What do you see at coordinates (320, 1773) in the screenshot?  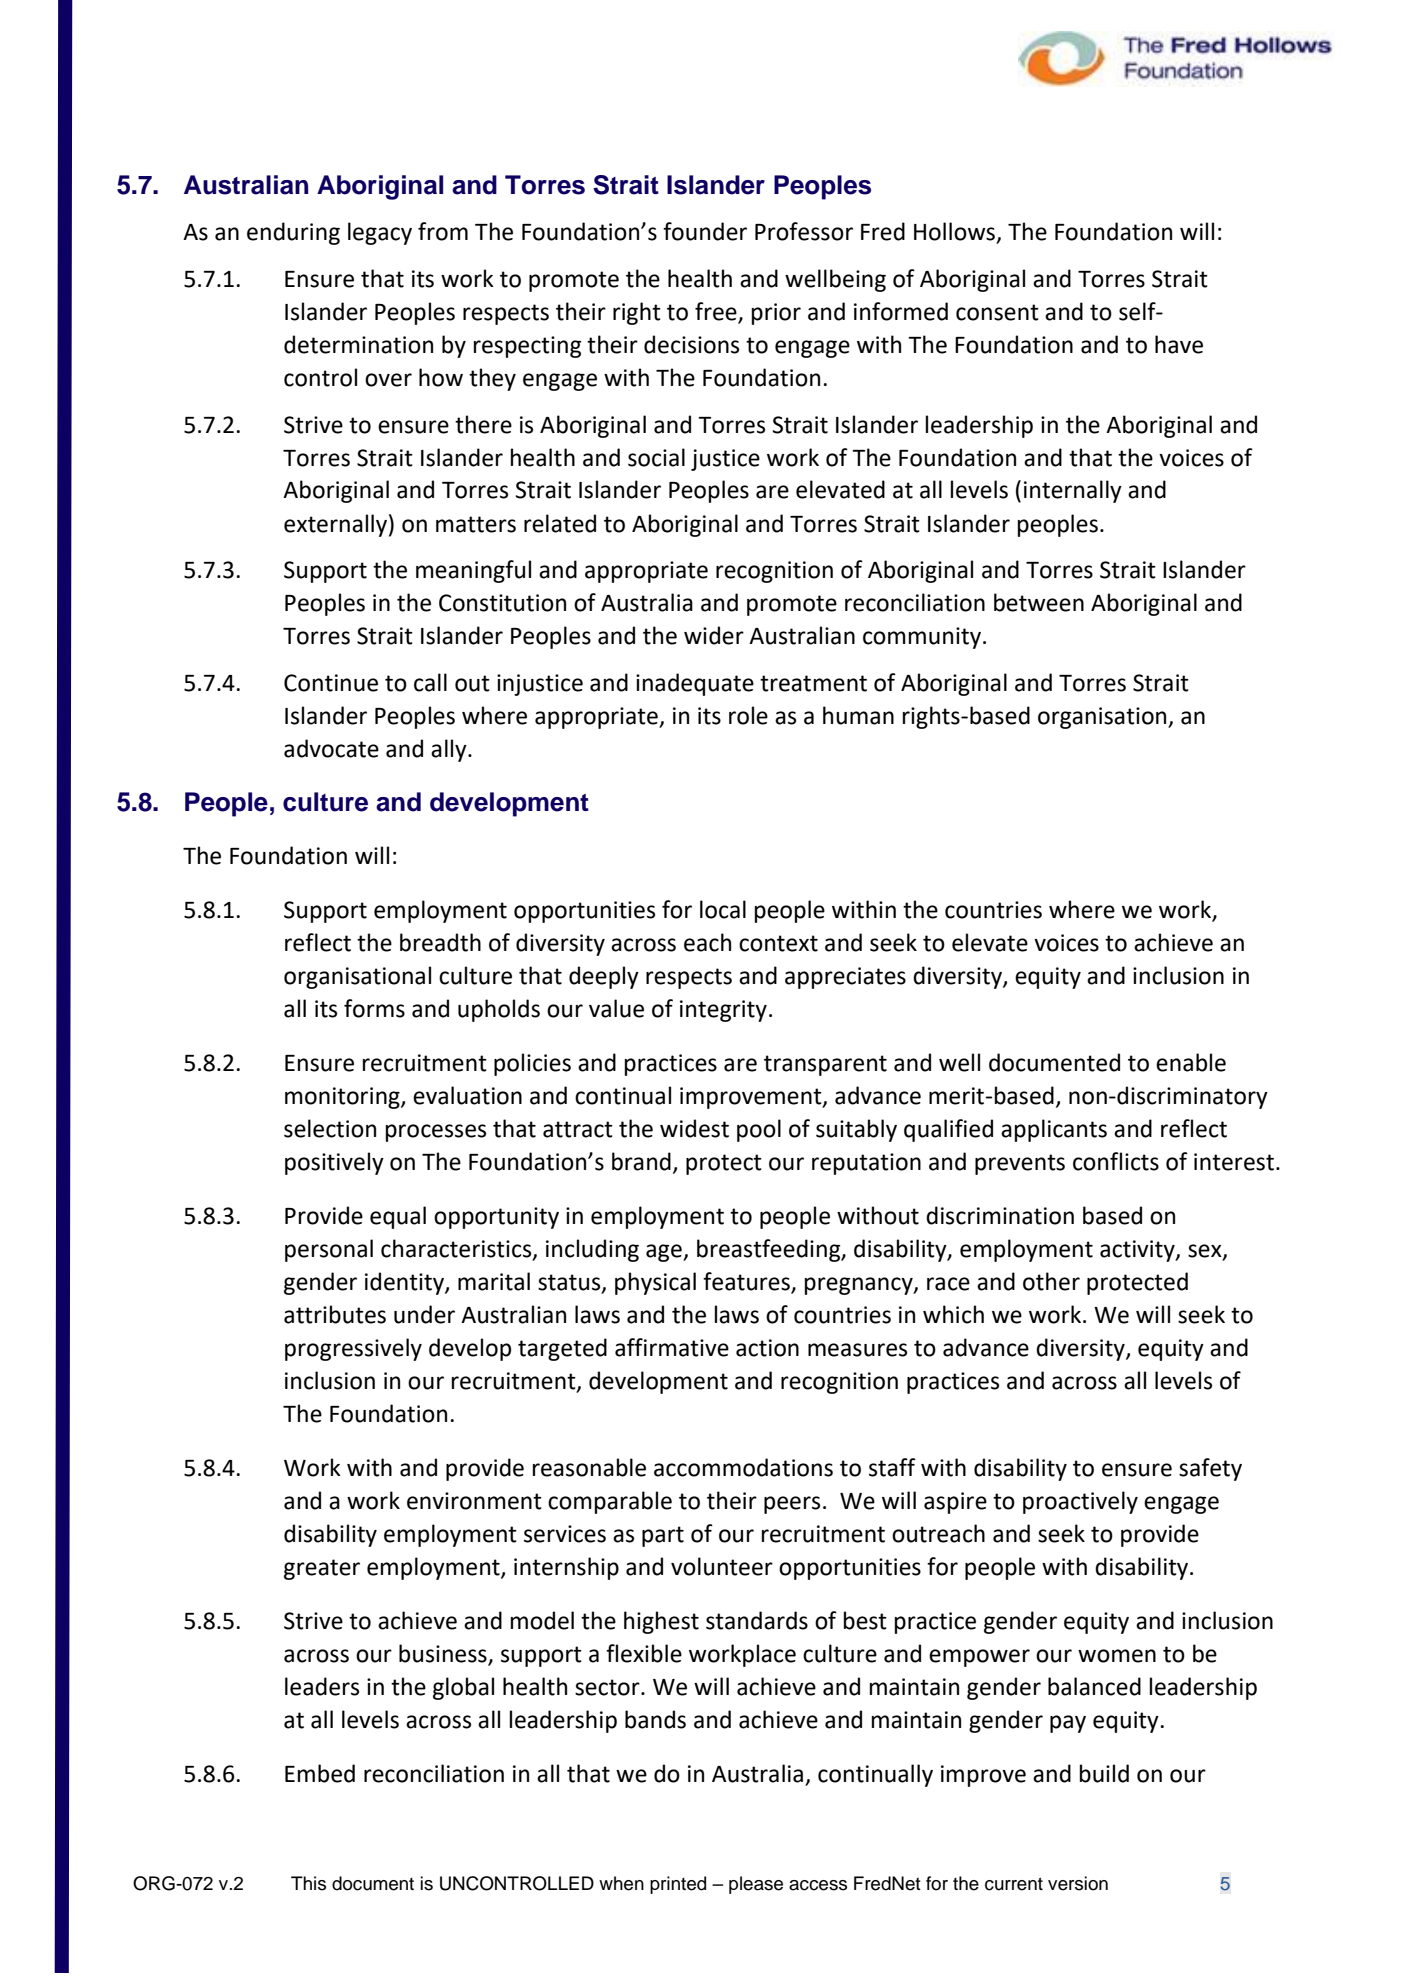 I see `Embed` at bounding box center [320, 1773].
